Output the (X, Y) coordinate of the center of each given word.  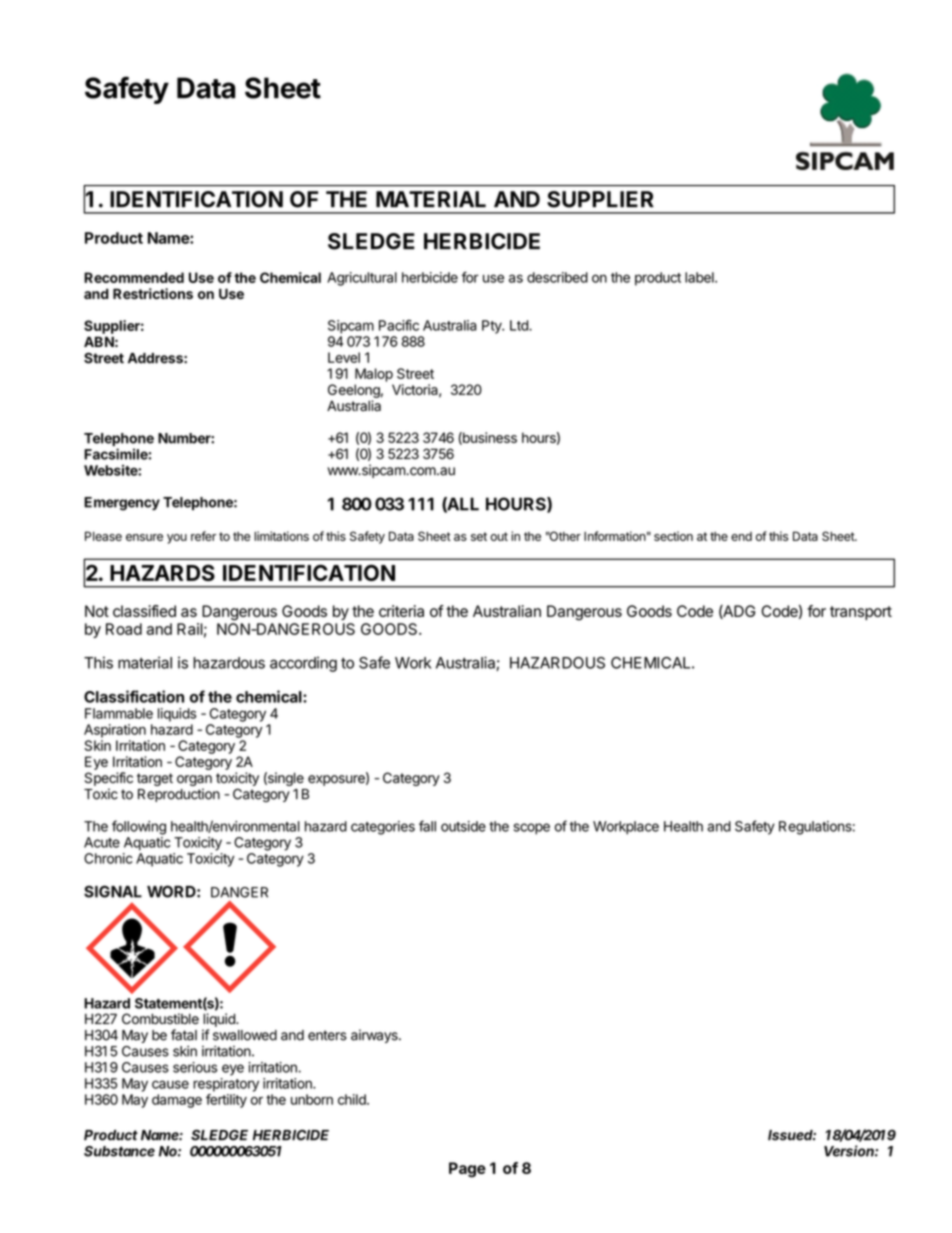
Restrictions (153, 293)
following (139, 827)
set (479, 536)
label (700, 277)
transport (861, 613)
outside (463, 826)
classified (144, 611)
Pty (493, 327)
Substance (119, 1151)
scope (532, 829)
